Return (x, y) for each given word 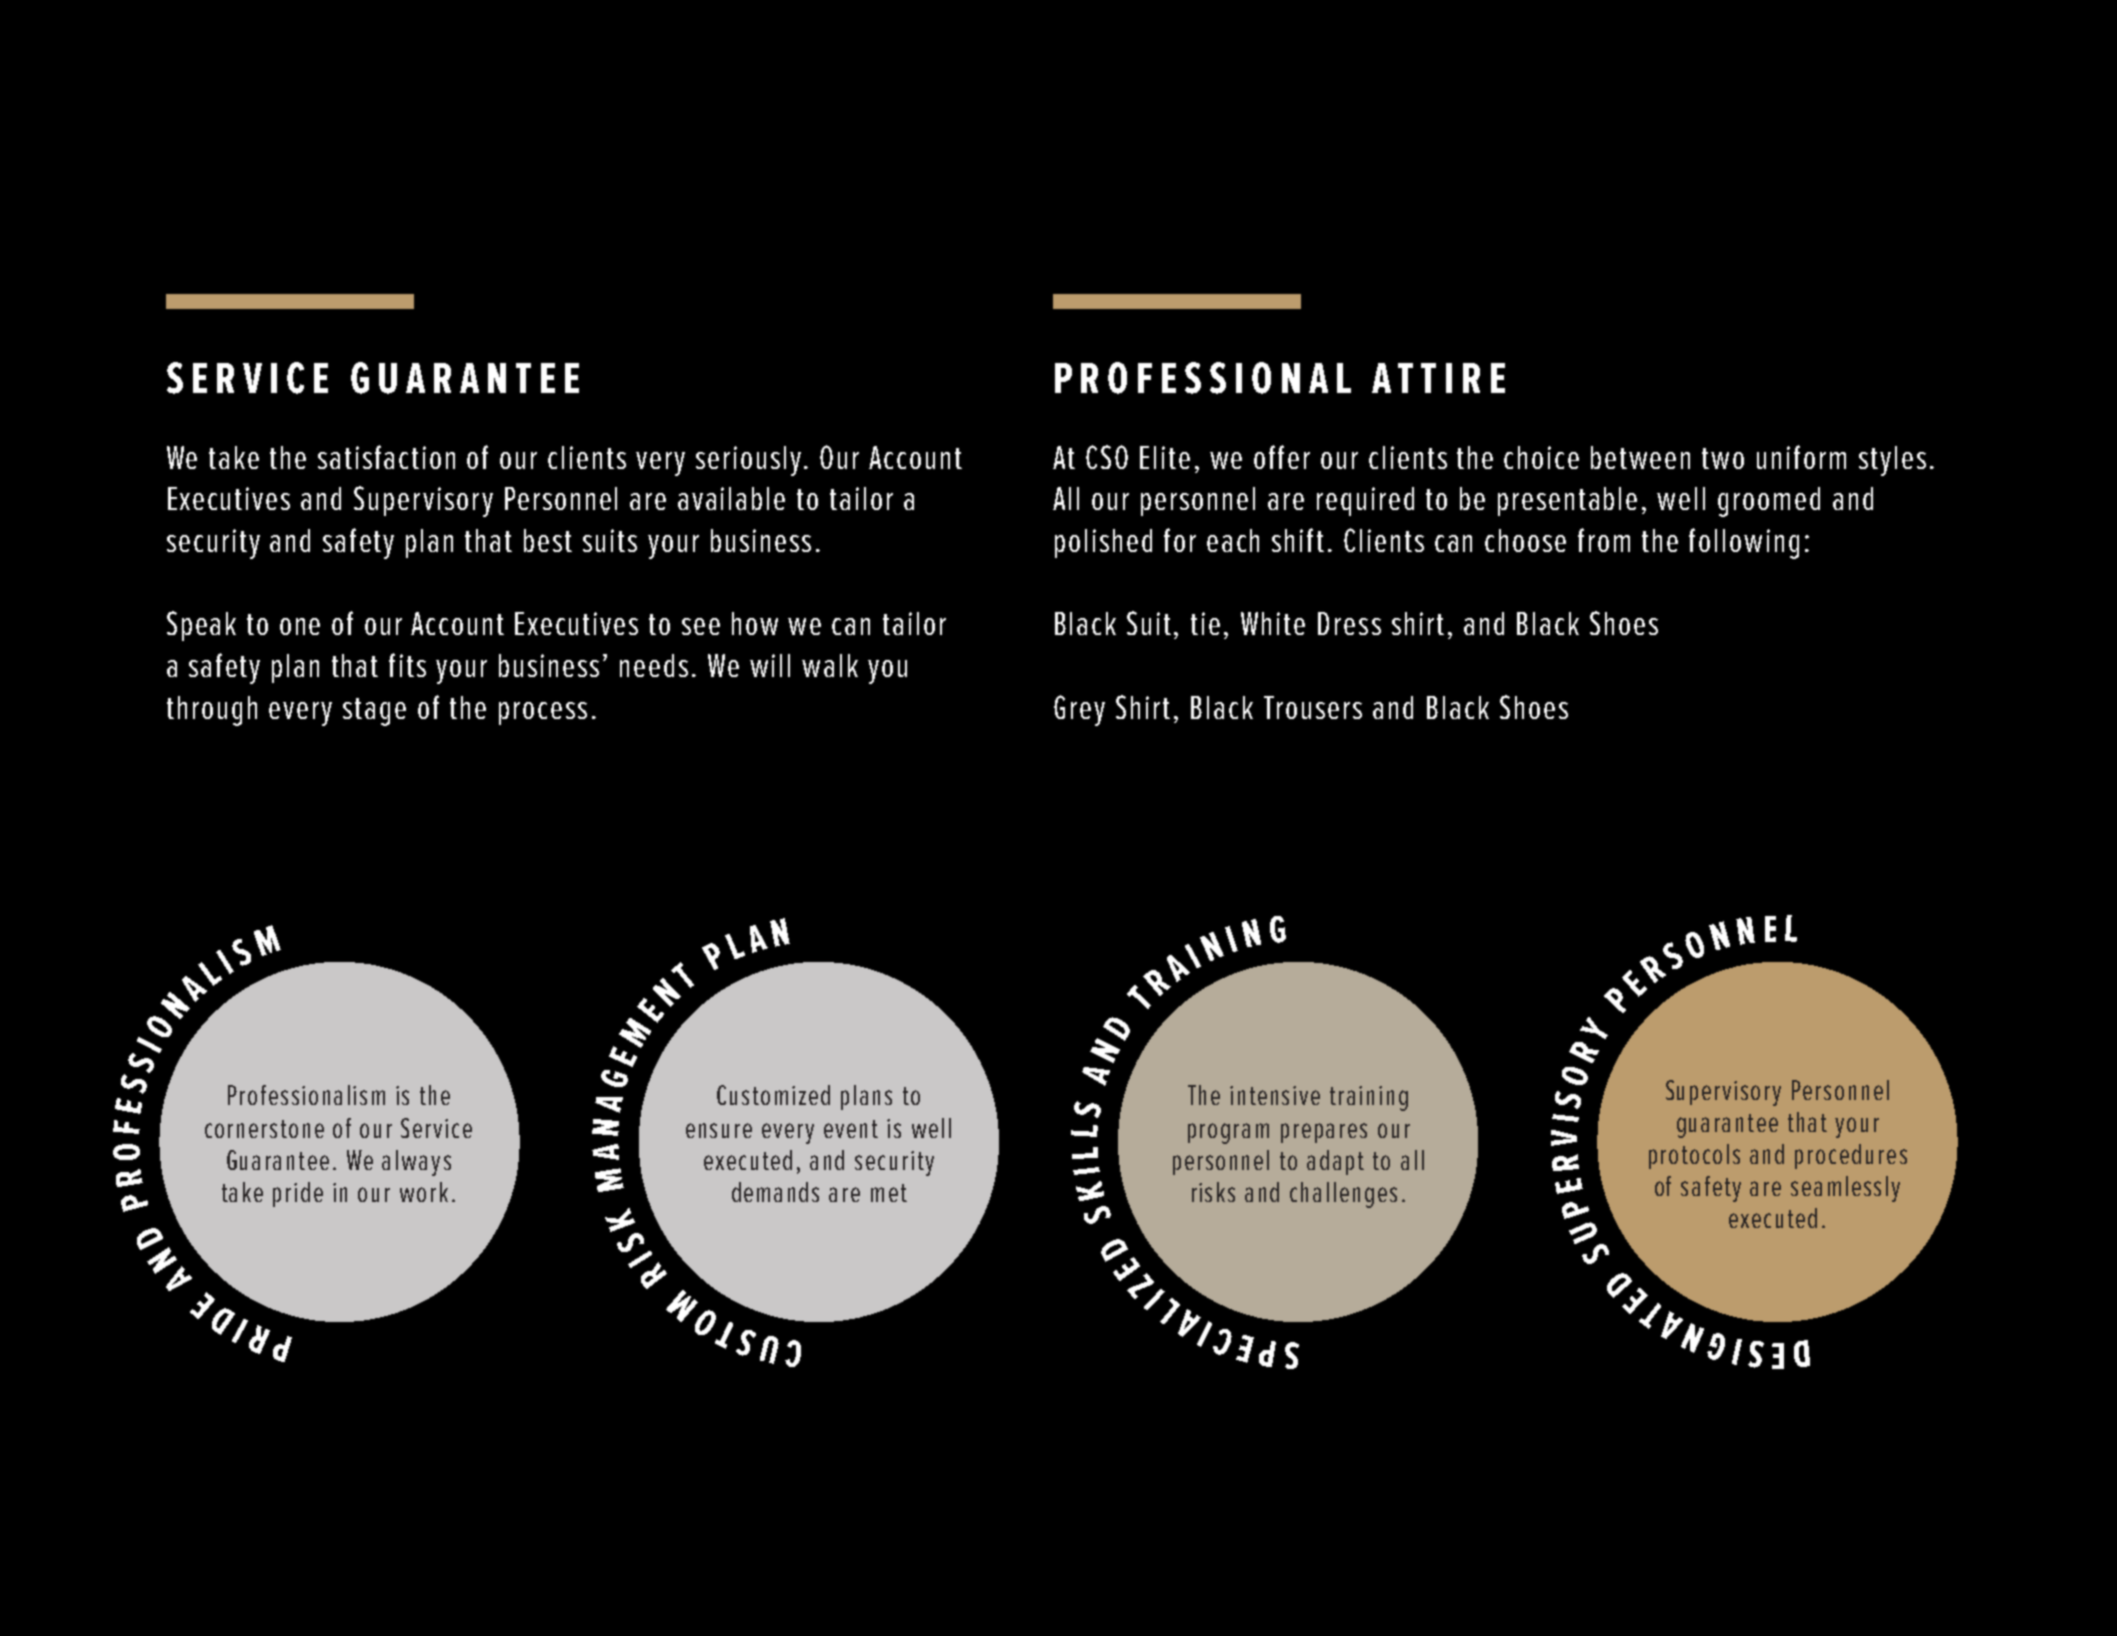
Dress (1349, 623)
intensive (1275, 1095)
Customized (773, 1095)
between (1640, 457)
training (1369, 1098)
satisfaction (386, 457)
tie (1205, 623)
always (416, 1163)
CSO (1107, 457)
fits (407, 665)
